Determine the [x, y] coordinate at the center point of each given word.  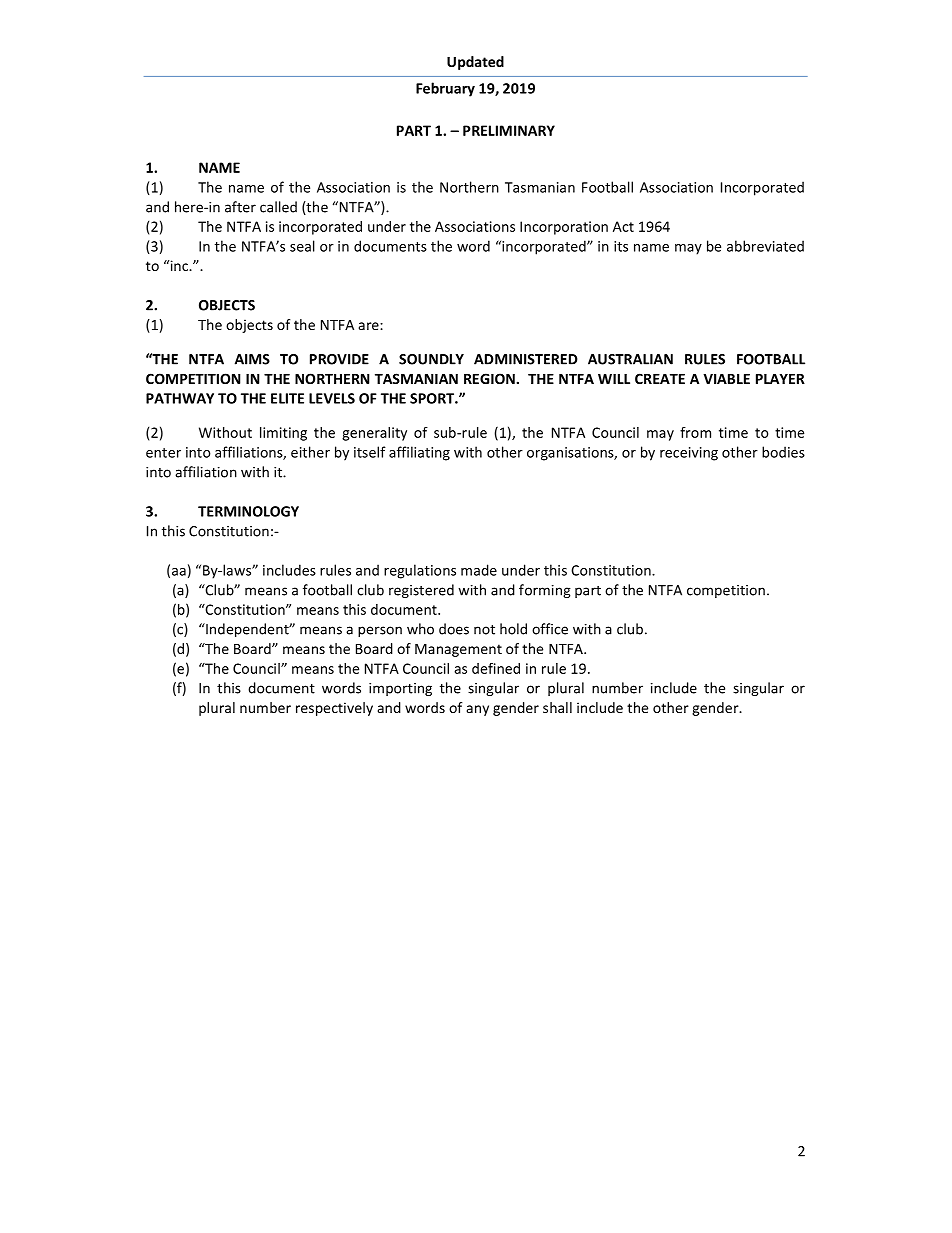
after [240, 207]
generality [374, 434]
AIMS [252, 359]
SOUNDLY [431, 359]
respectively [334, 709]
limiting [283, 434]
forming [545, 591]
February [445, 89]
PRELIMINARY [509, 130]
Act [623, 226]
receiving [689, 454]
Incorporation [564, 228]
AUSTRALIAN [630, 359]
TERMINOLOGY [248, 511]
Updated [475, 63]
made [479, 570]
